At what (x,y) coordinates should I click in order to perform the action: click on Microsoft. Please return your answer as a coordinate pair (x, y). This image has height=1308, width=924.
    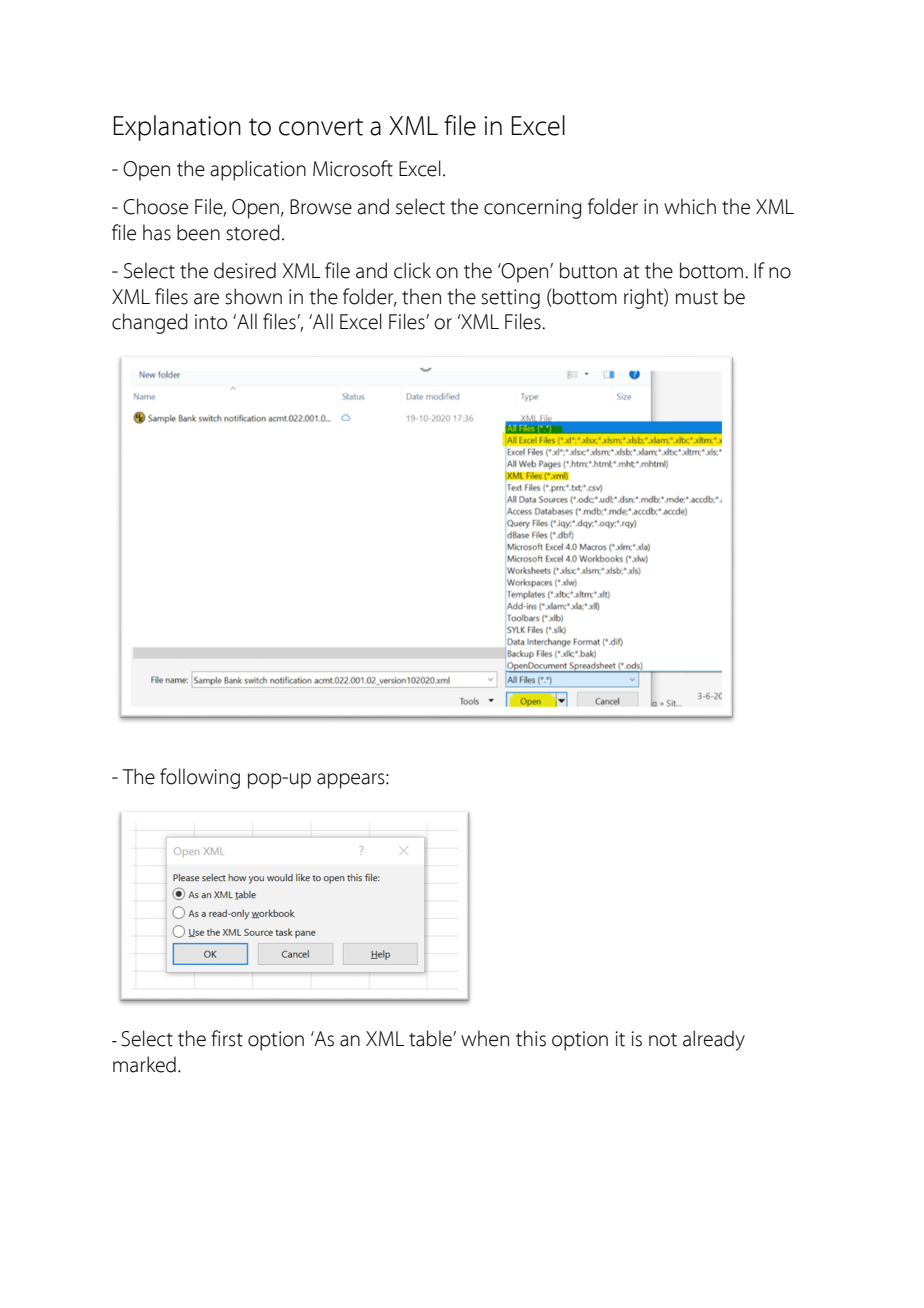
    Looking at the image, I should click on (353, 168).
